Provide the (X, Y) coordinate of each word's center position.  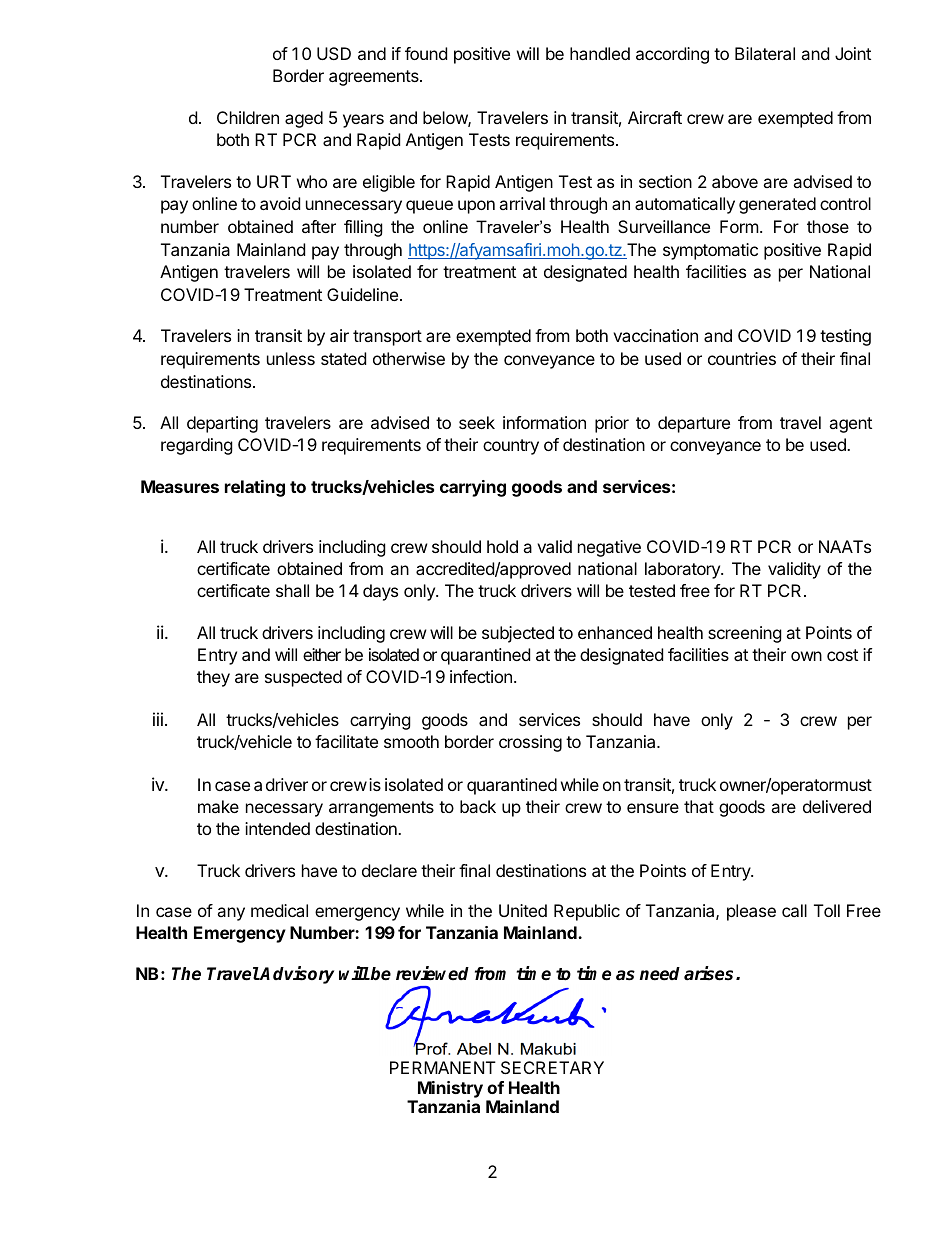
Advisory (296, 975)
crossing (530, 743)
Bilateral (765, 53)
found (426, 53)
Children (248, 117)
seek (477, 422)
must (853, 785)
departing (222, 424)
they (213, 678)
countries (742, 358)
